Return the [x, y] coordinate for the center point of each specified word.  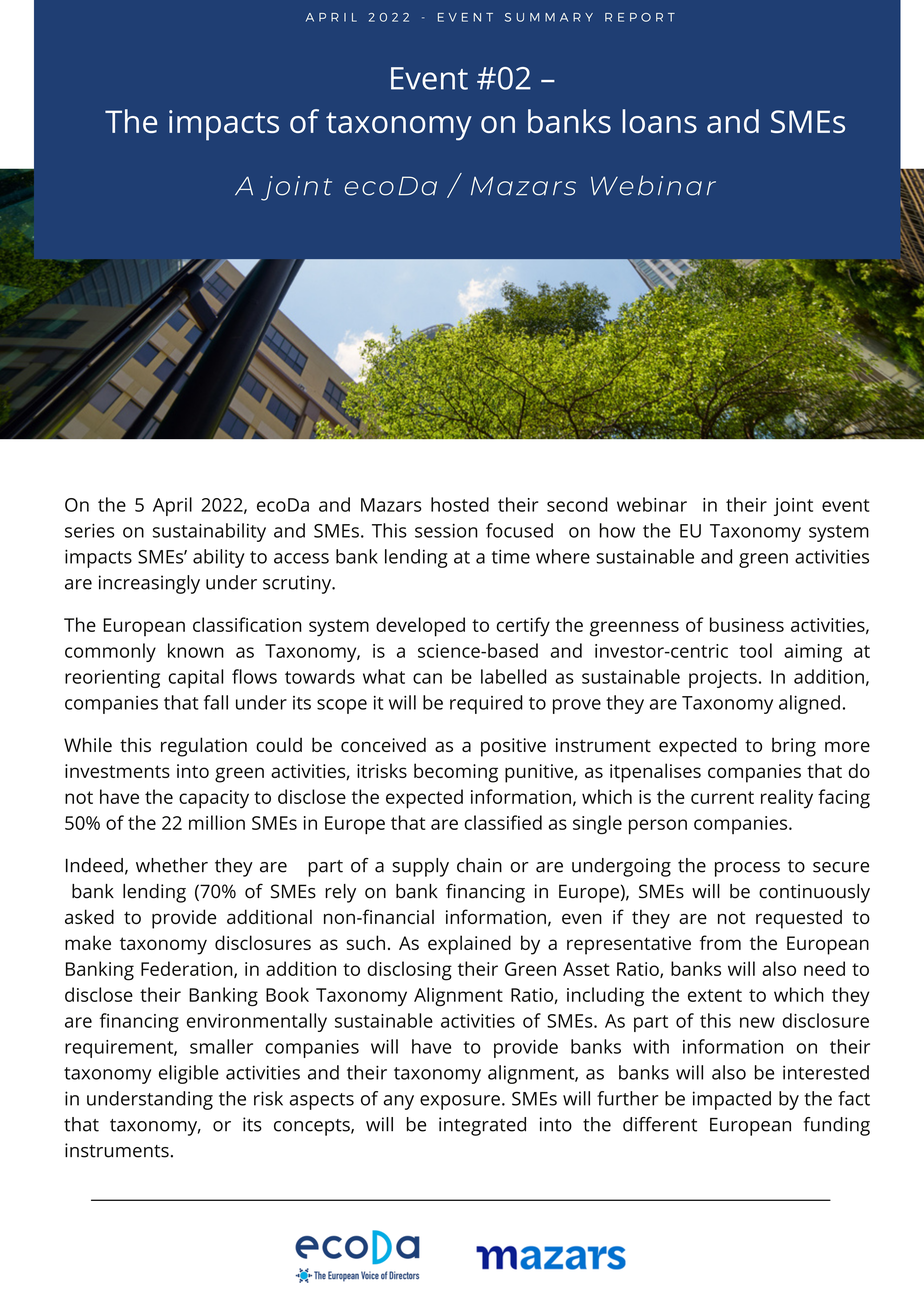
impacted [732, 1100]
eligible [189, 1074]
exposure [460, 1102]
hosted [460, 504]
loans [659, 121]
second [577, 504]
